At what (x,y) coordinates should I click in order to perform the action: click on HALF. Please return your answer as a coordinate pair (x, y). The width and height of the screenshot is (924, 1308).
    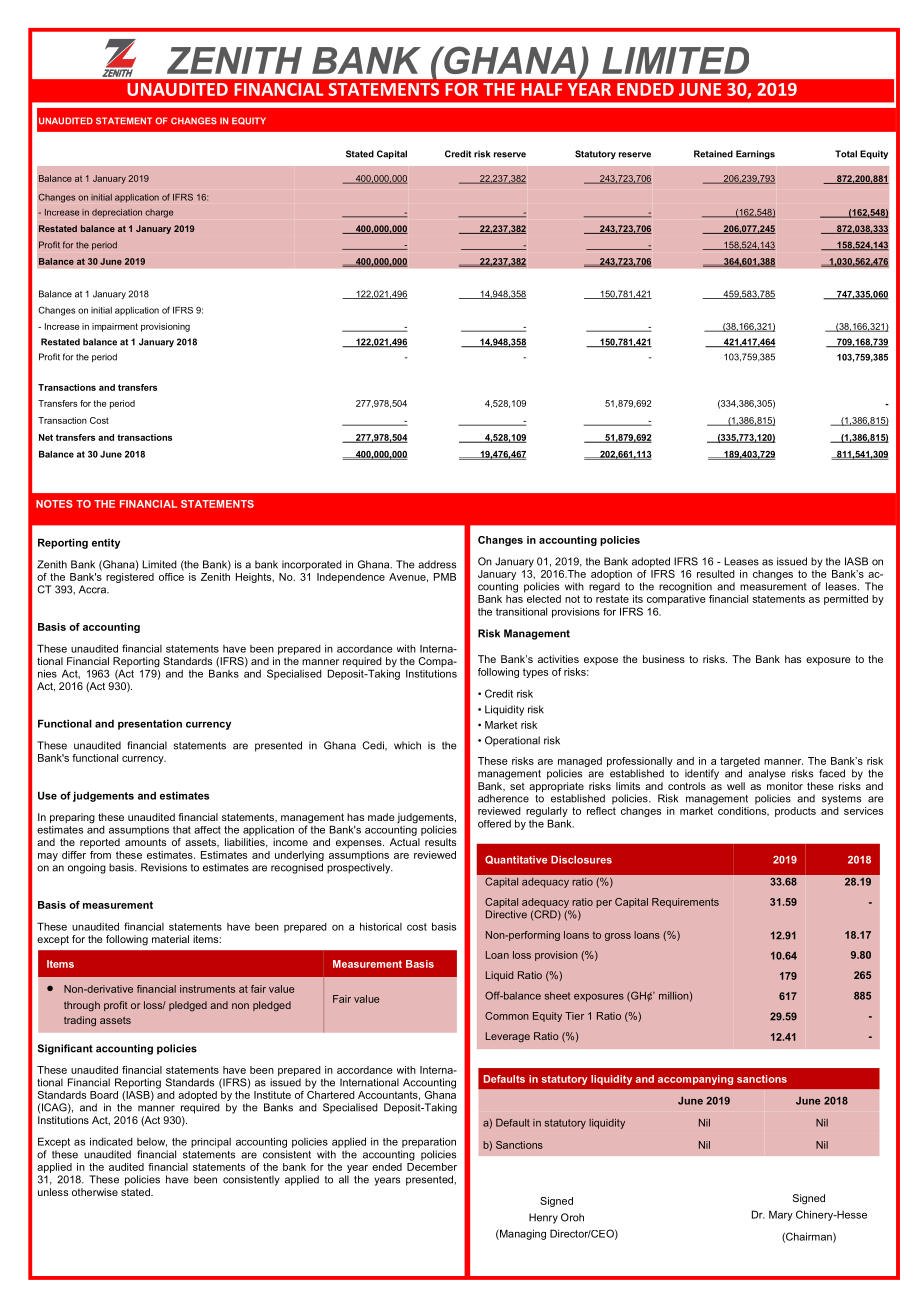
    Looking at the image, I should click on (541, 89).
